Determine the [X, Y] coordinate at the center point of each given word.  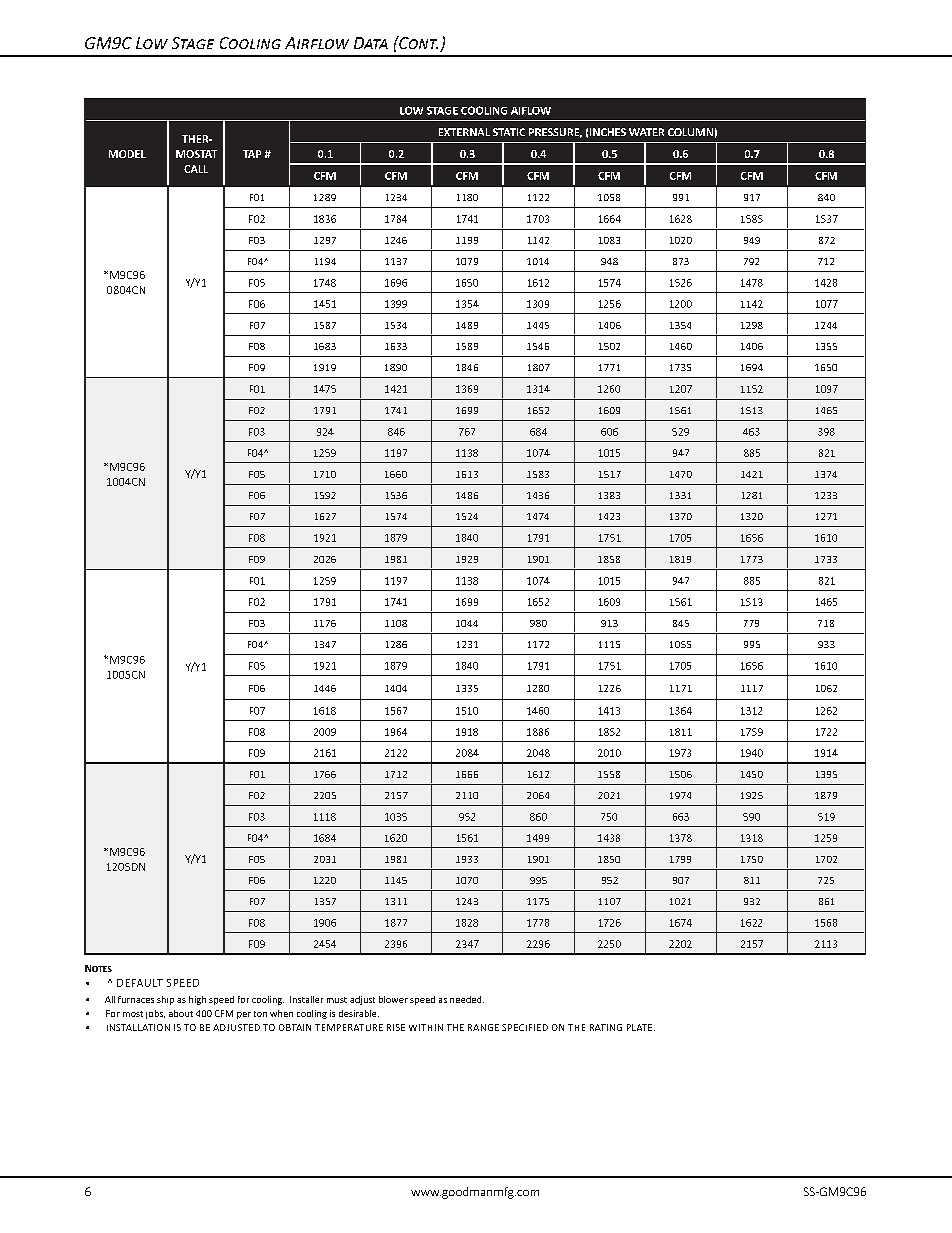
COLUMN [690, 132]
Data [371, 43]
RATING [606, 1027]
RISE [396, 1027]
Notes [98, 968]
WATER [646, 132]
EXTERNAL [464, 132]
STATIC [509, 132]
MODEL [127, 154]
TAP [252, 154]
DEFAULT [140, 983]
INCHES [608, 132]
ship [165, 1000]
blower [393, 999]
